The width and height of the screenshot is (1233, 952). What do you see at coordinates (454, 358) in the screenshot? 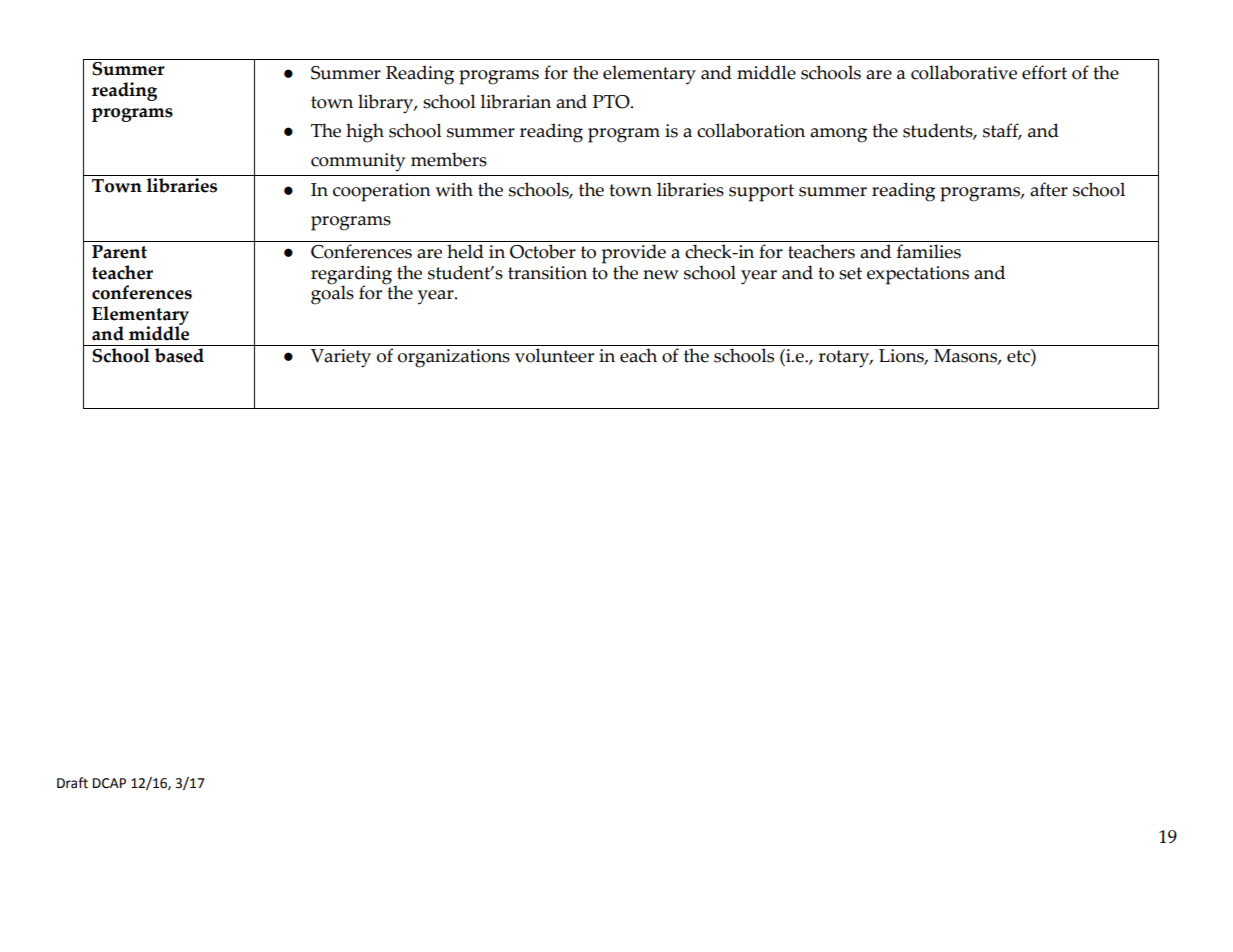
I see `organizations` at bounding box center [454, 358].
